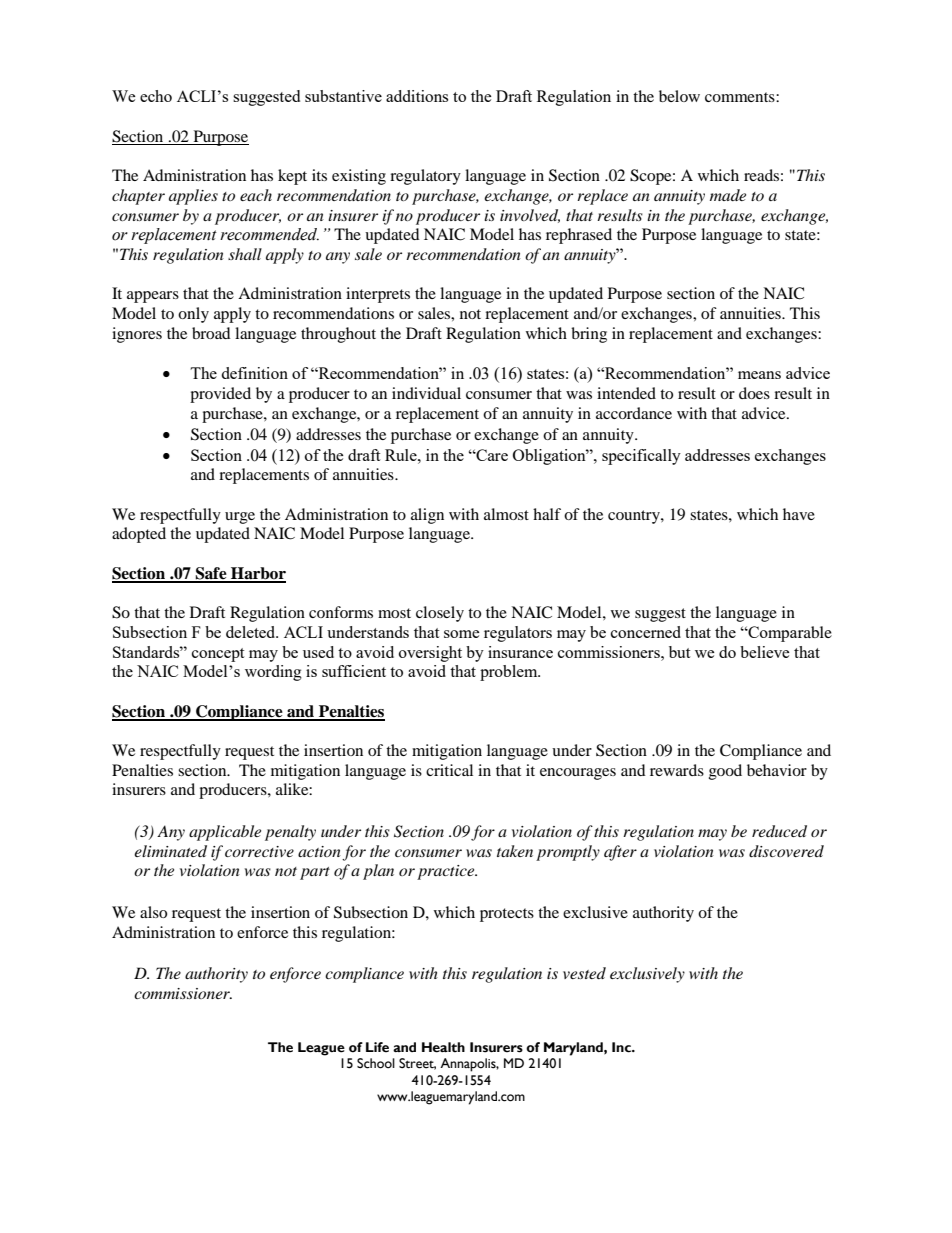 The height and width of the screenshot is (1233, 952). What do you see at coordinates (754, 393) in the screenshot?
I see `does` at bounding box center [754, 393].
